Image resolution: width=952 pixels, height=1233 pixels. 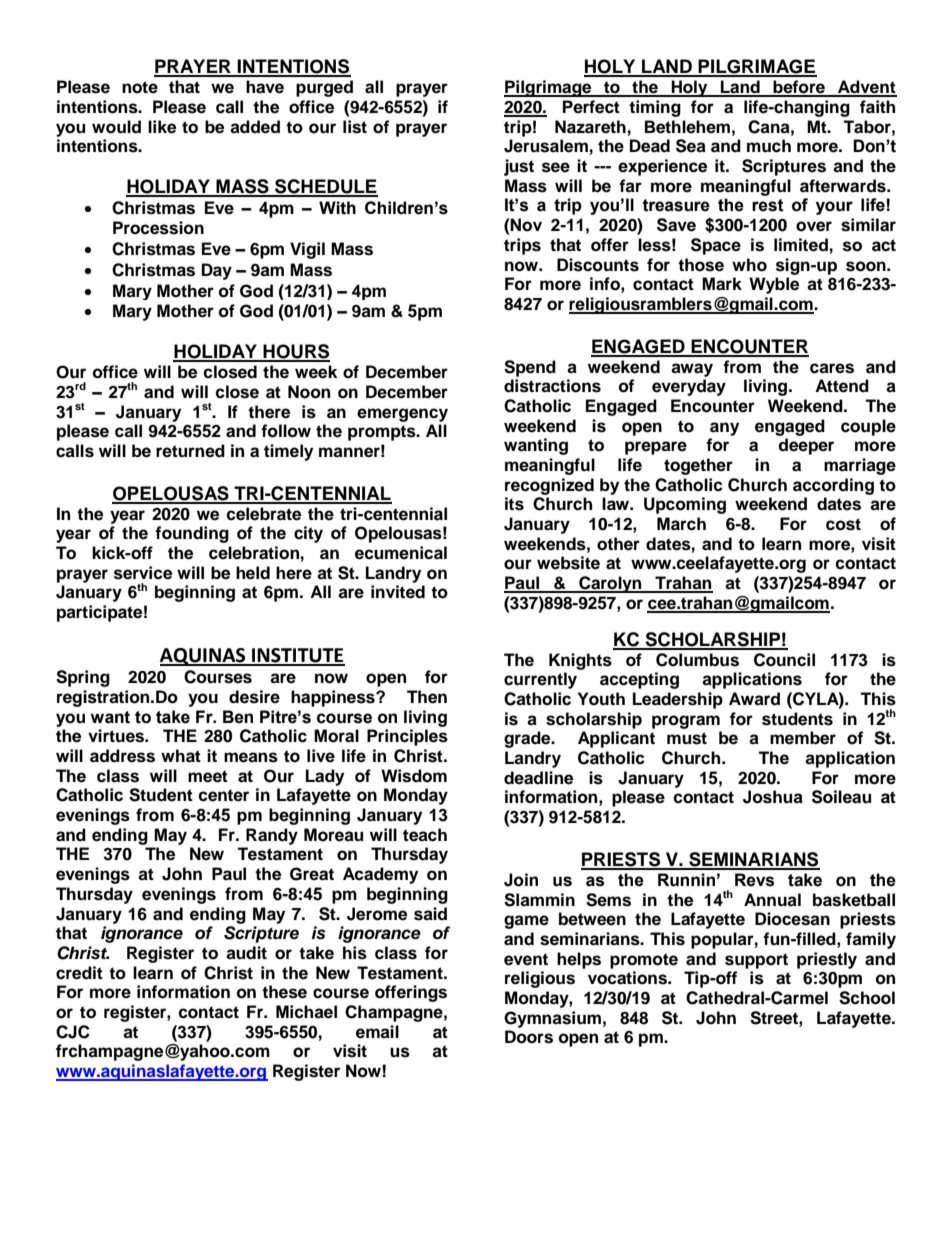 I want to click on Ben, so click(x=238, y=717).
